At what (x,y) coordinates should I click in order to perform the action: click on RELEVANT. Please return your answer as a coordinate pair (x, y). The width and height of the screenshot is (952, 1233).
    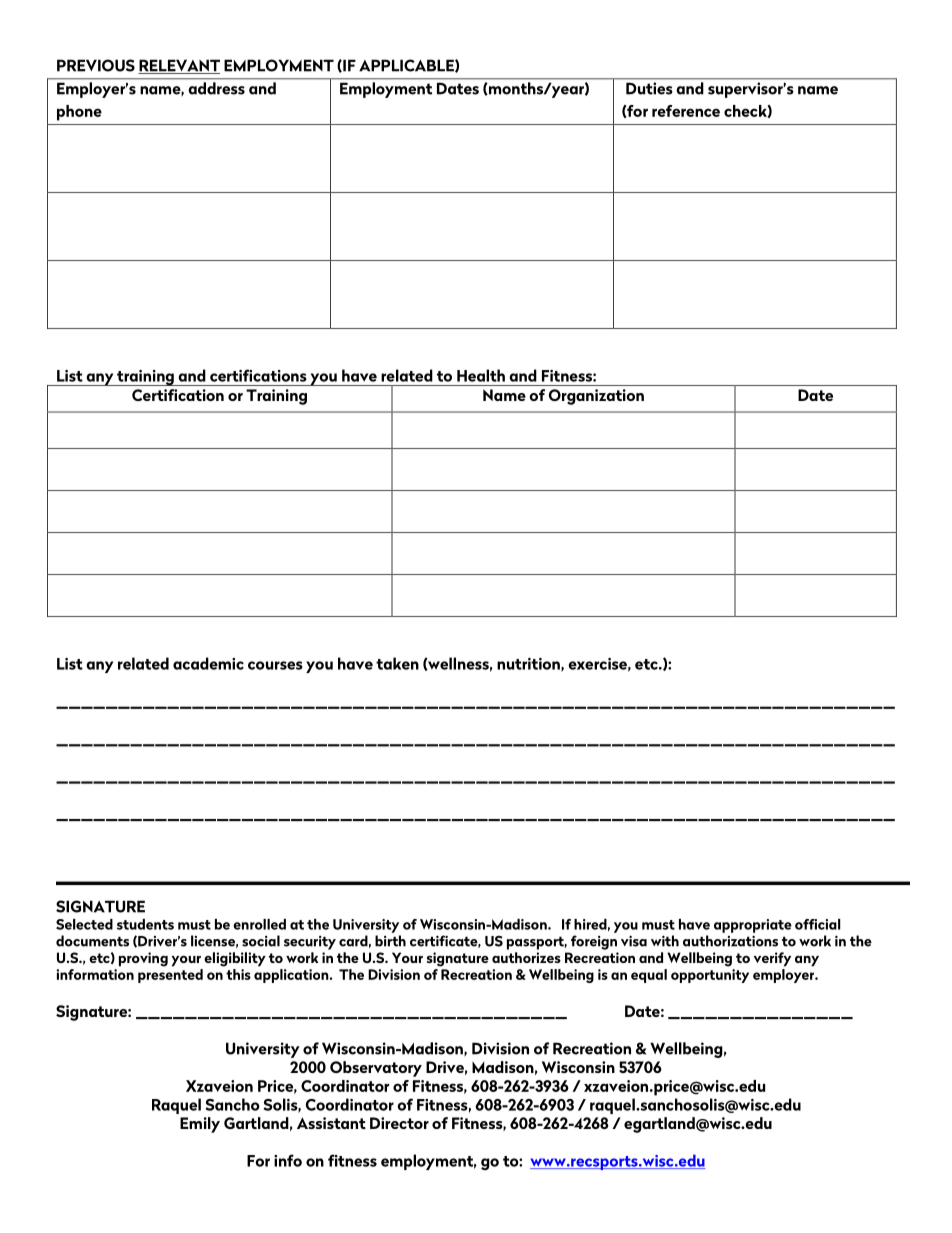
    Looking at the image, I should click on (179, 66).
